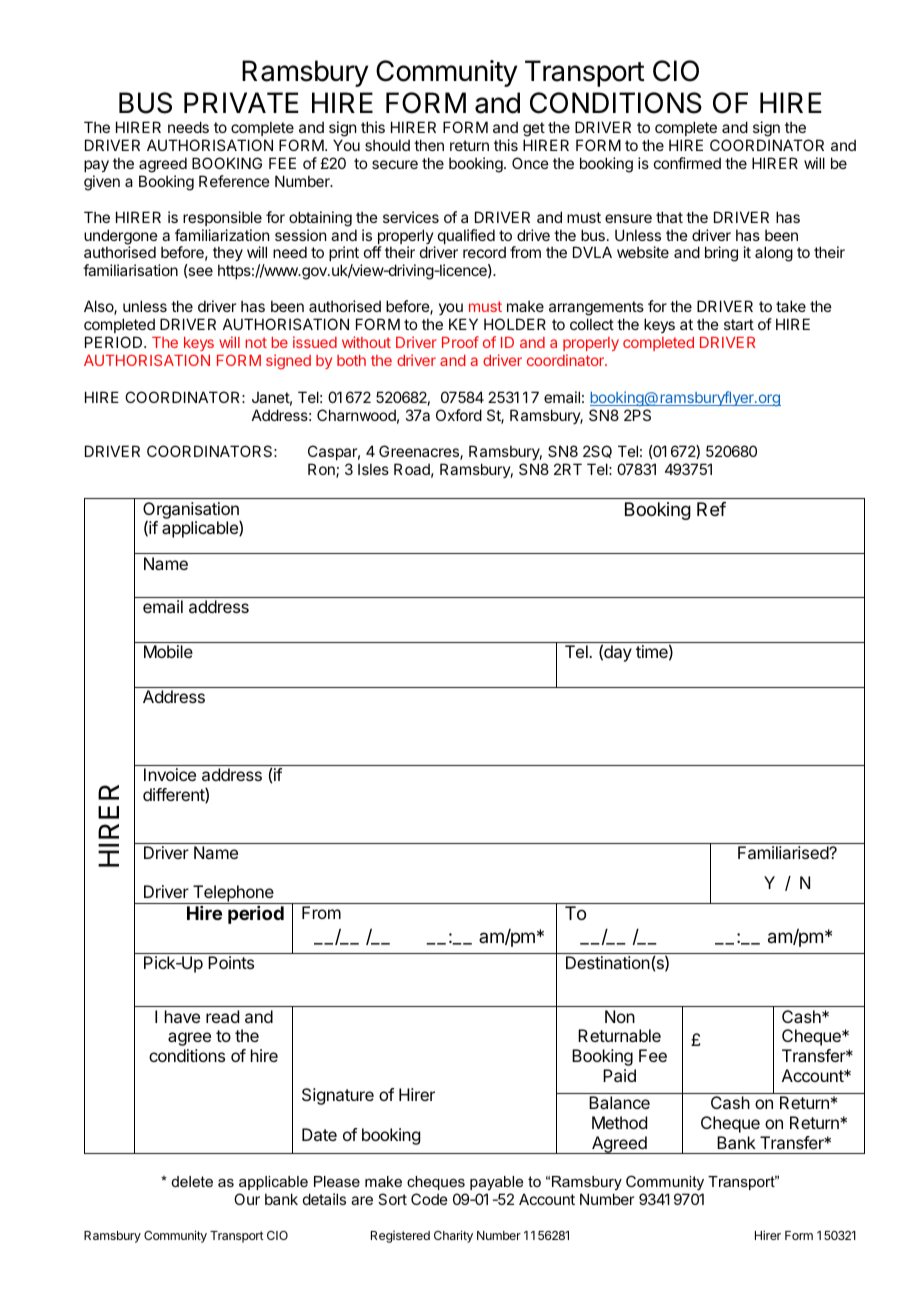  I want to click on Paid, so click(619, 1075).
